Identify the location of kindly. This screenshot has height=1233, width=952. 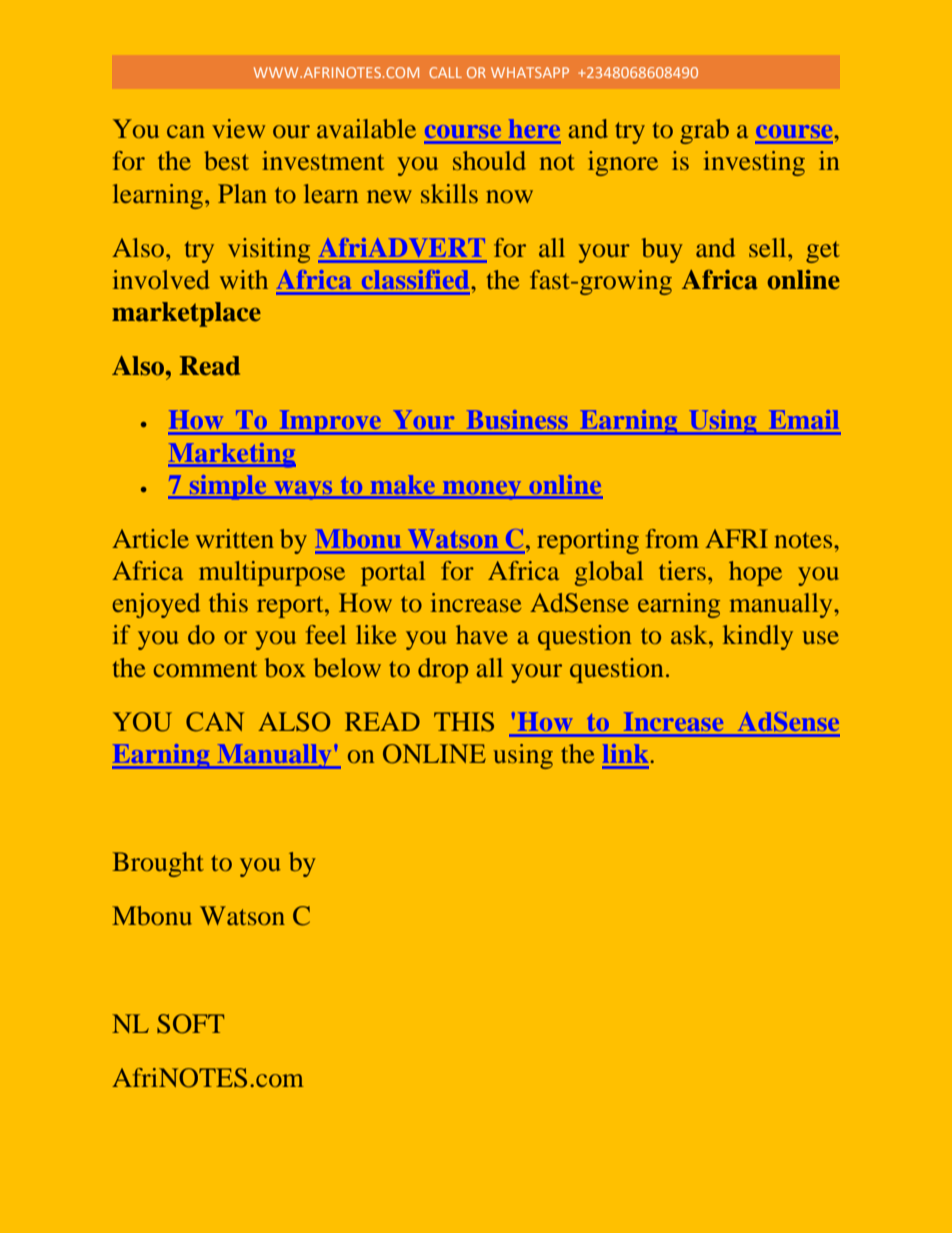
(758, 637).
